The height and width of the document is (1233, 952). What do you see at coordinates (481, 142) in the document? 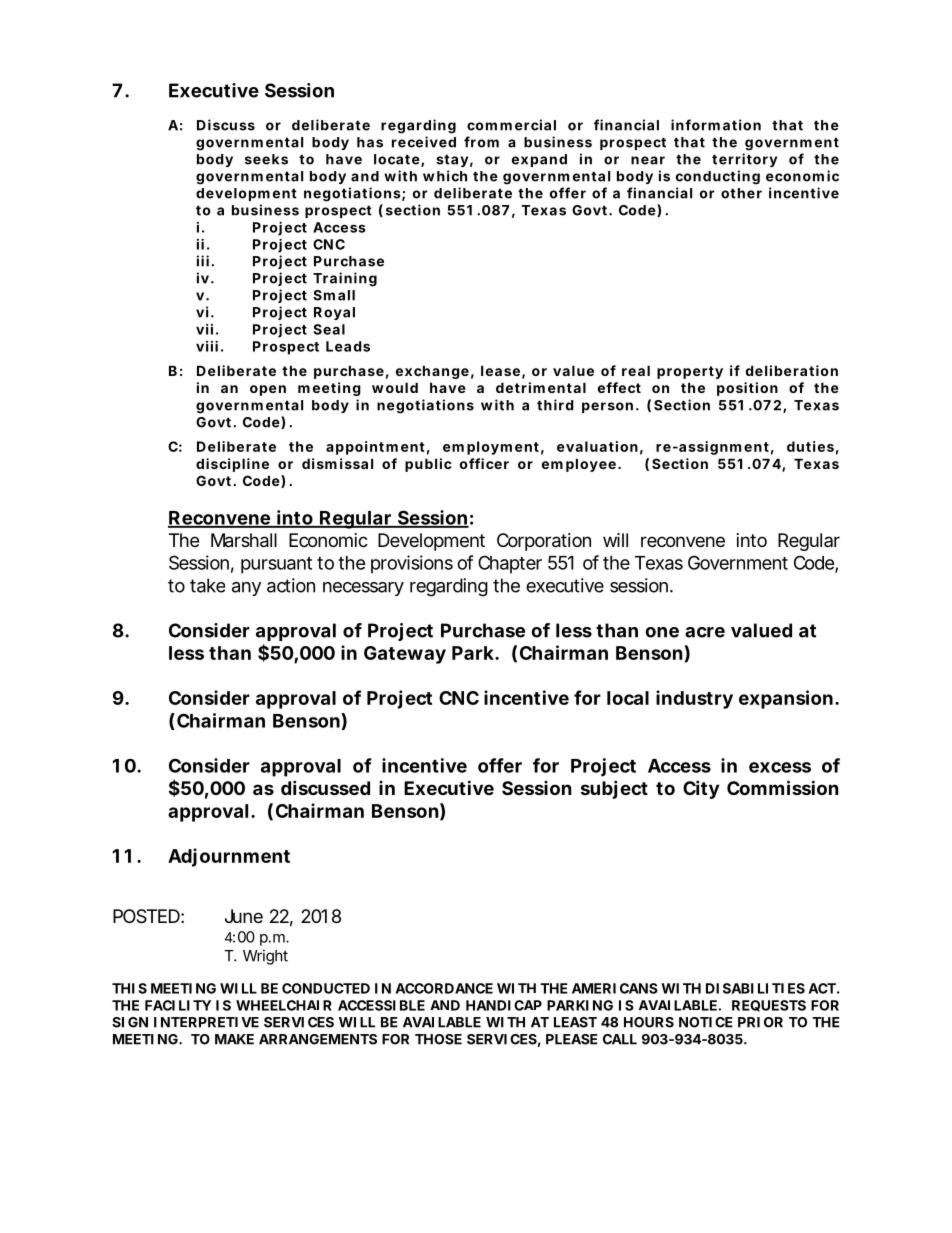
I see `from` at bounding box center [481, 142].
